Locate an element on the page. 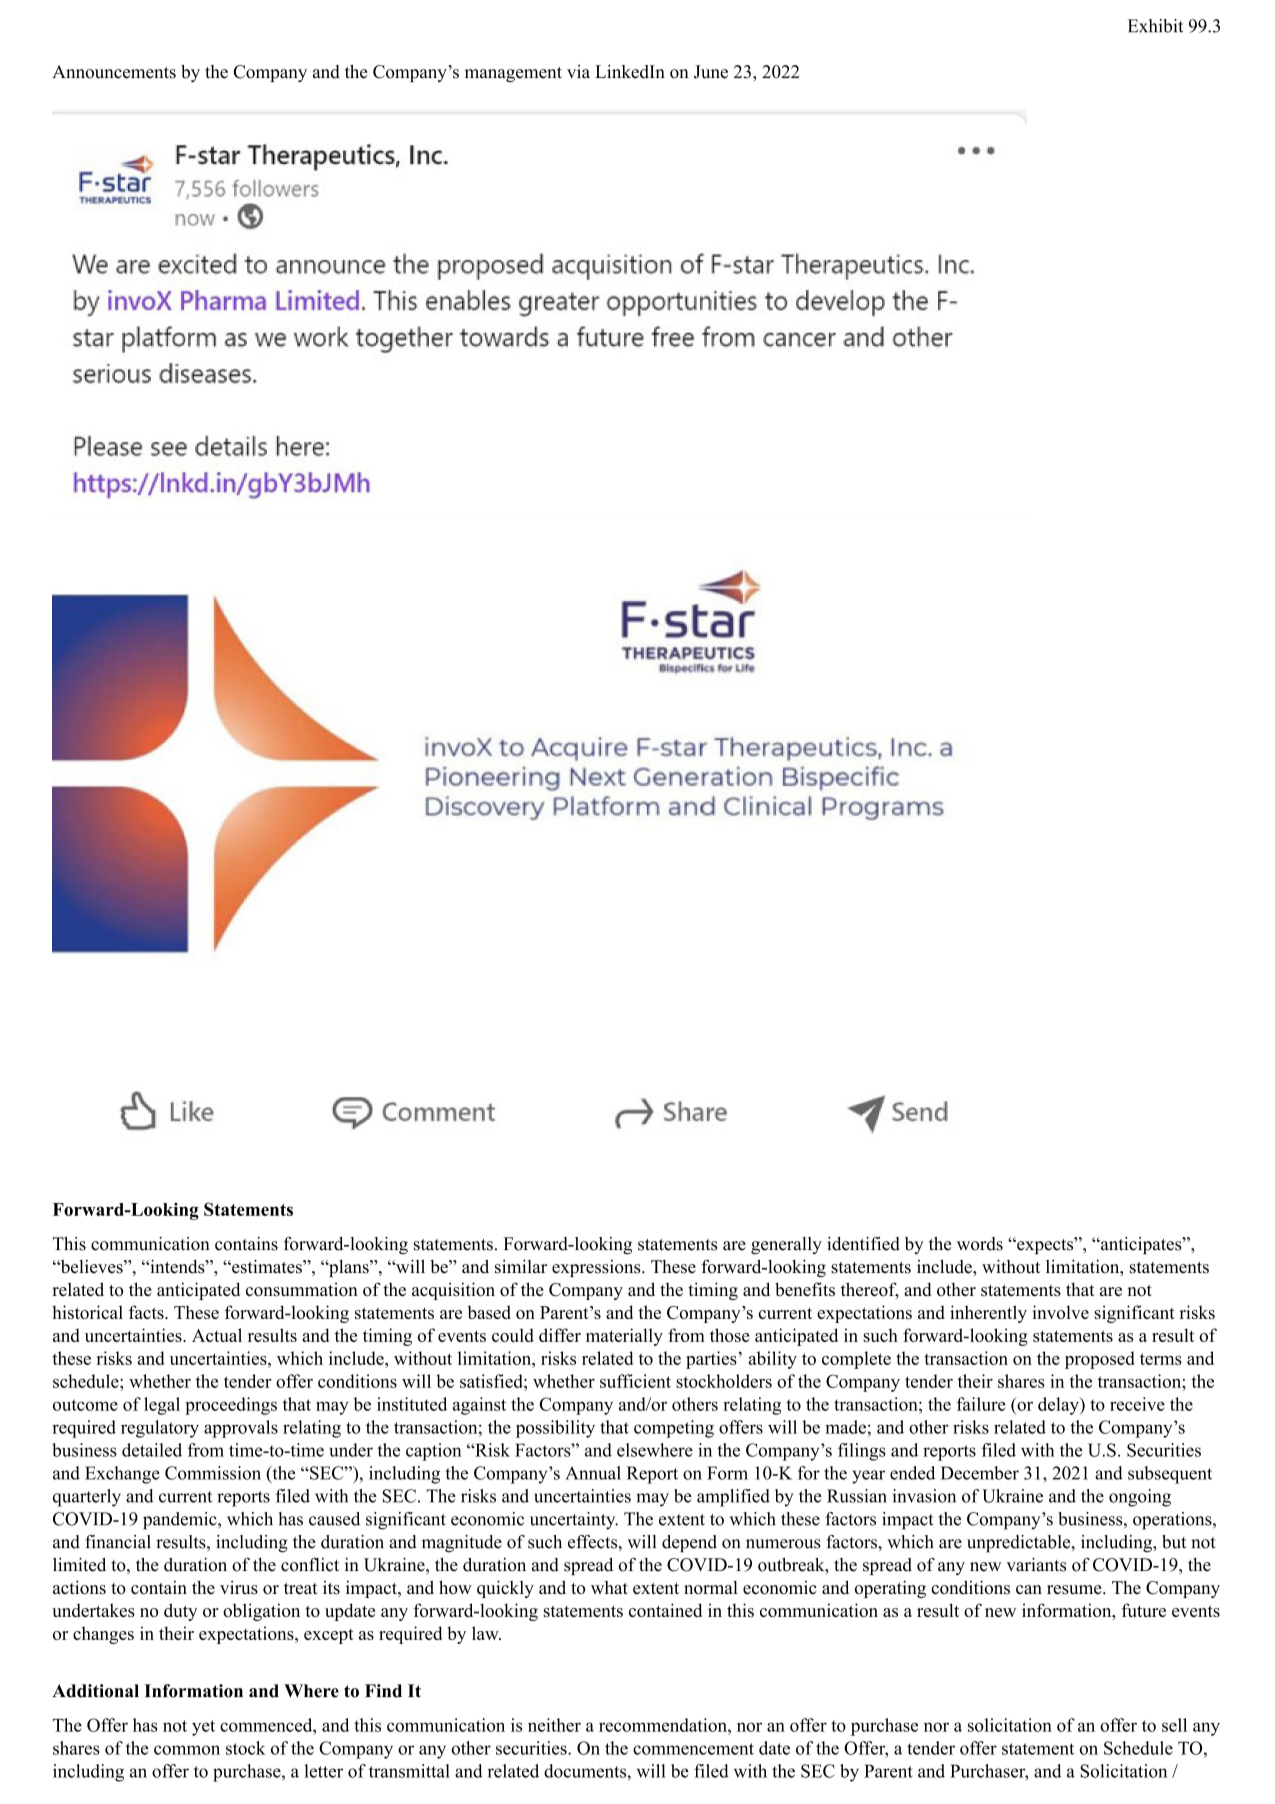  Exhibit is located at coordinates (1155, 26).
